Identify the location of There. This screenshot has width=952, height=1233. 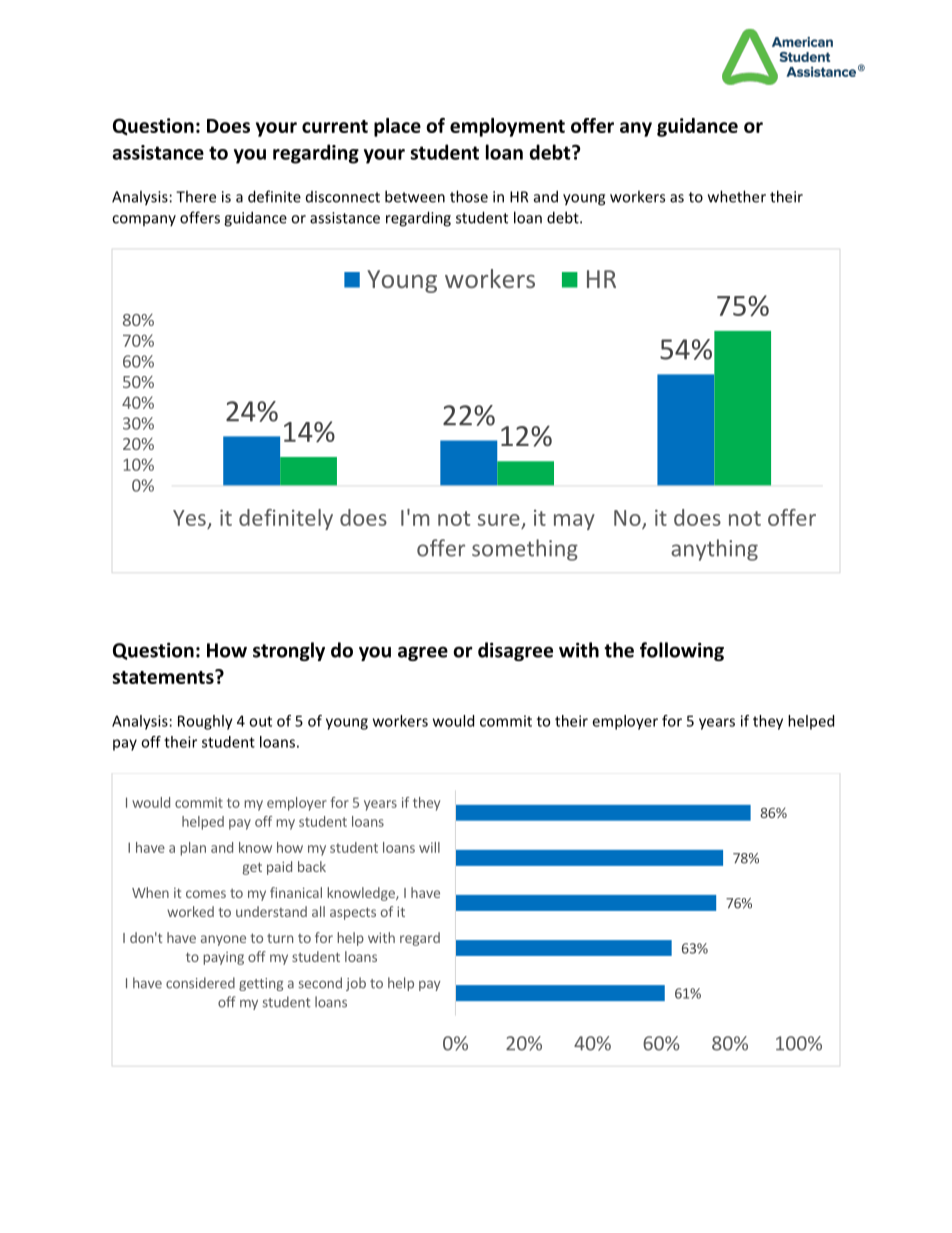
(196, 196).
